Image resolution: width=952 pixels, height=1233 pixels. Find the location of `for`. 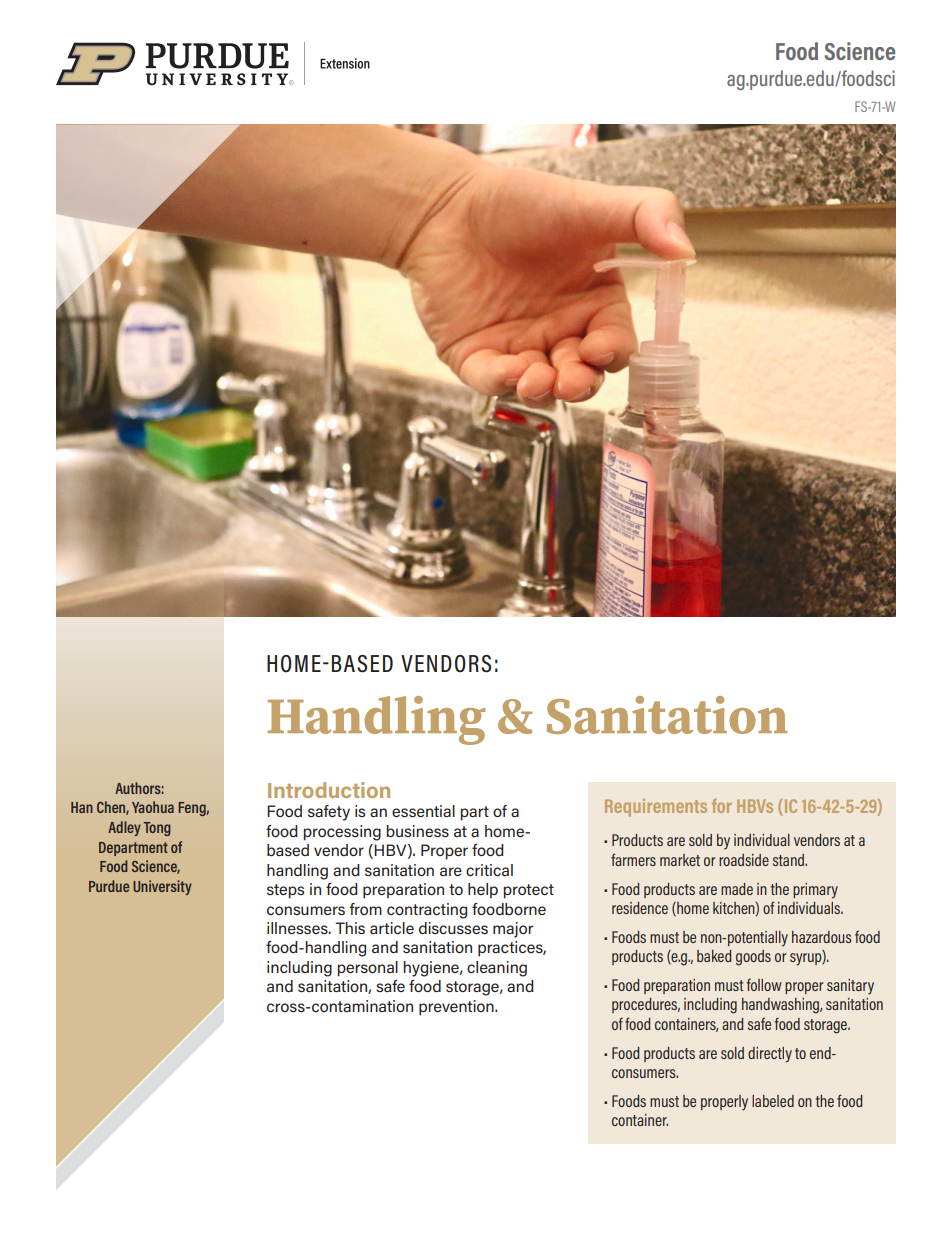

for is located at coordinates (722, 806).
